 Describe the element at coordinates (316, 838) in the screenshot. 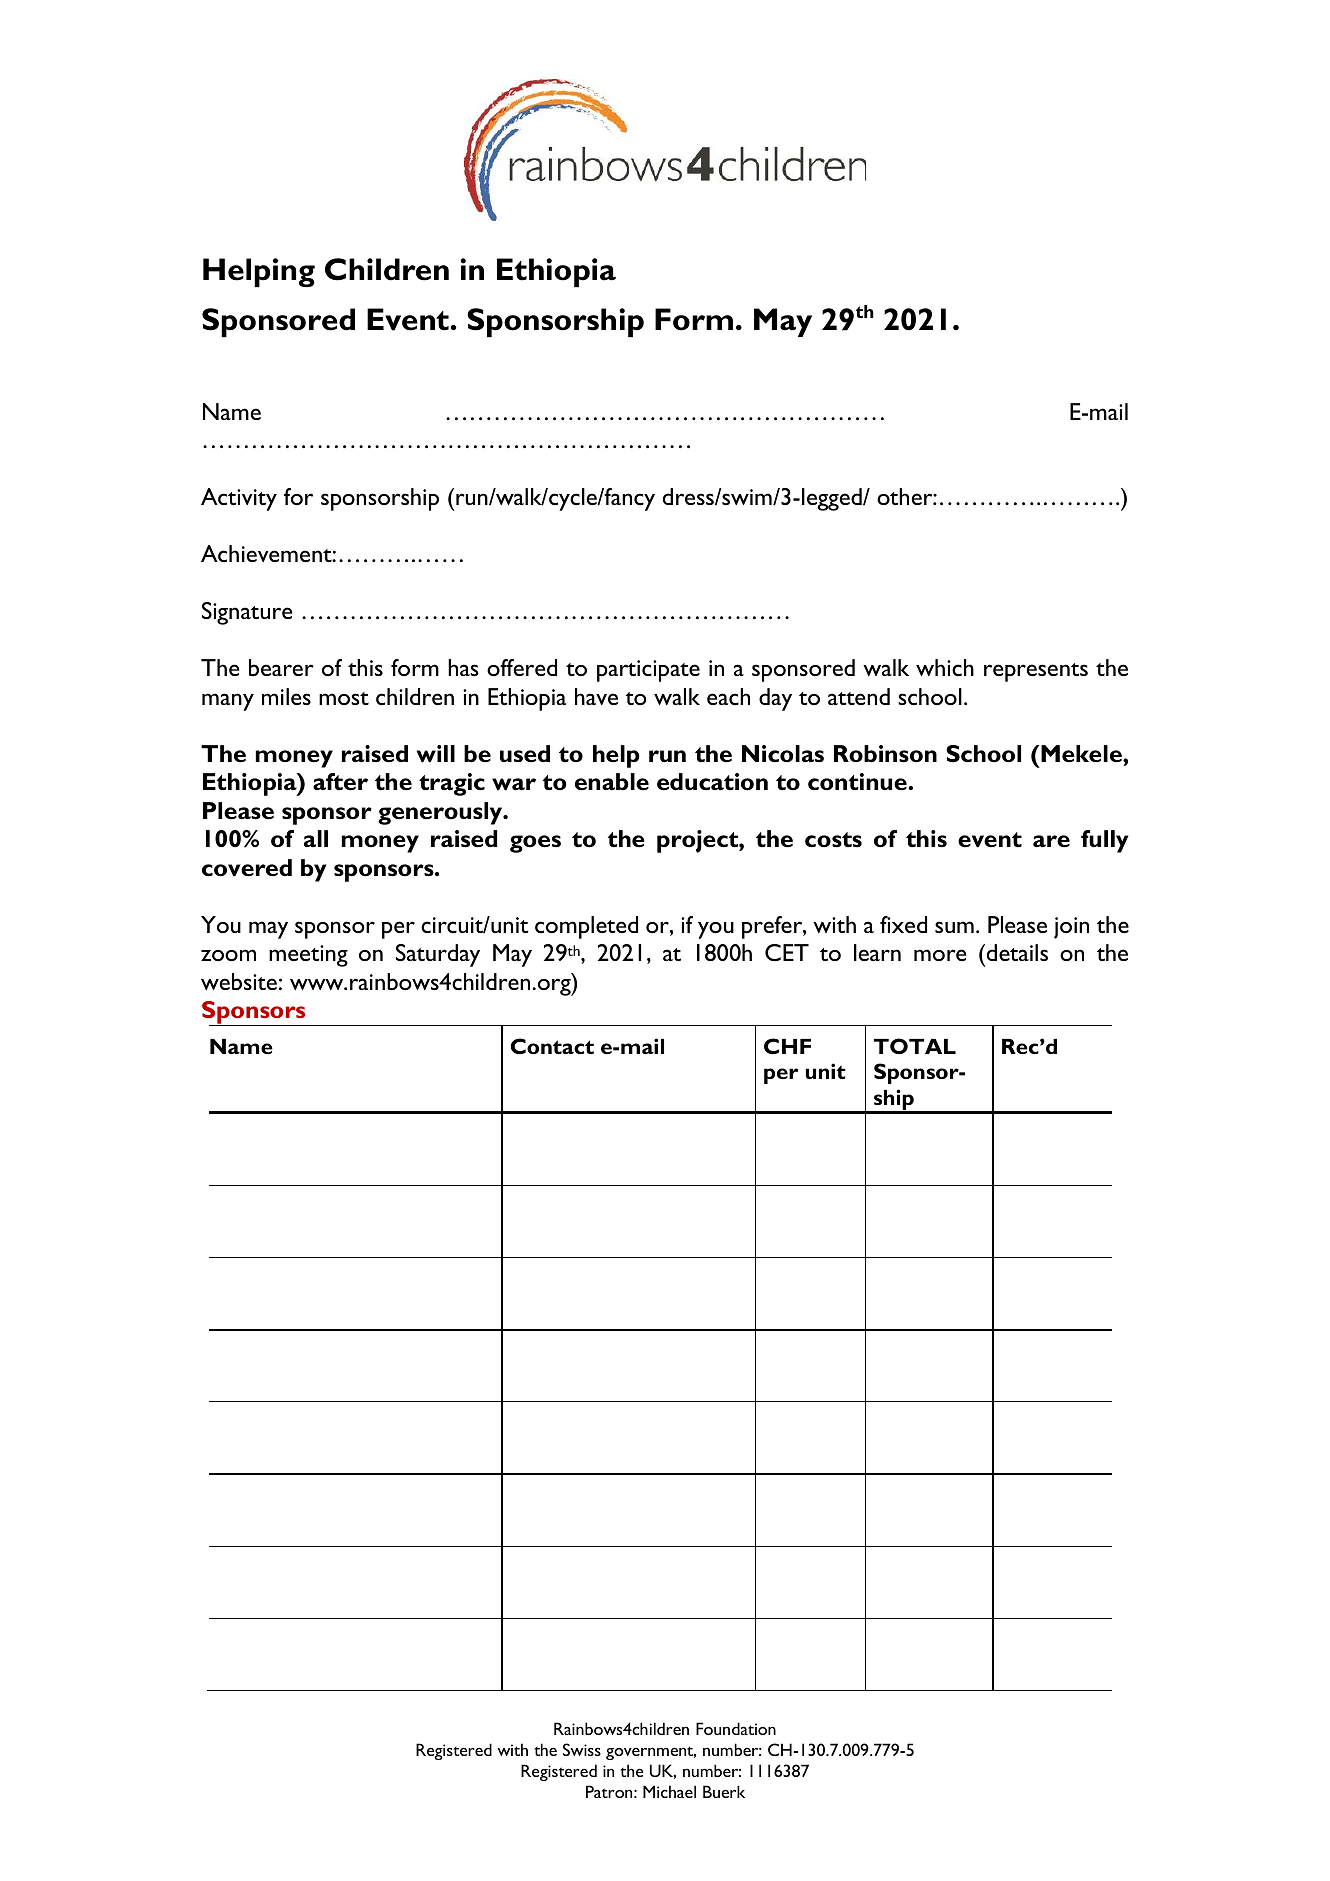

I see `all` at that location.
